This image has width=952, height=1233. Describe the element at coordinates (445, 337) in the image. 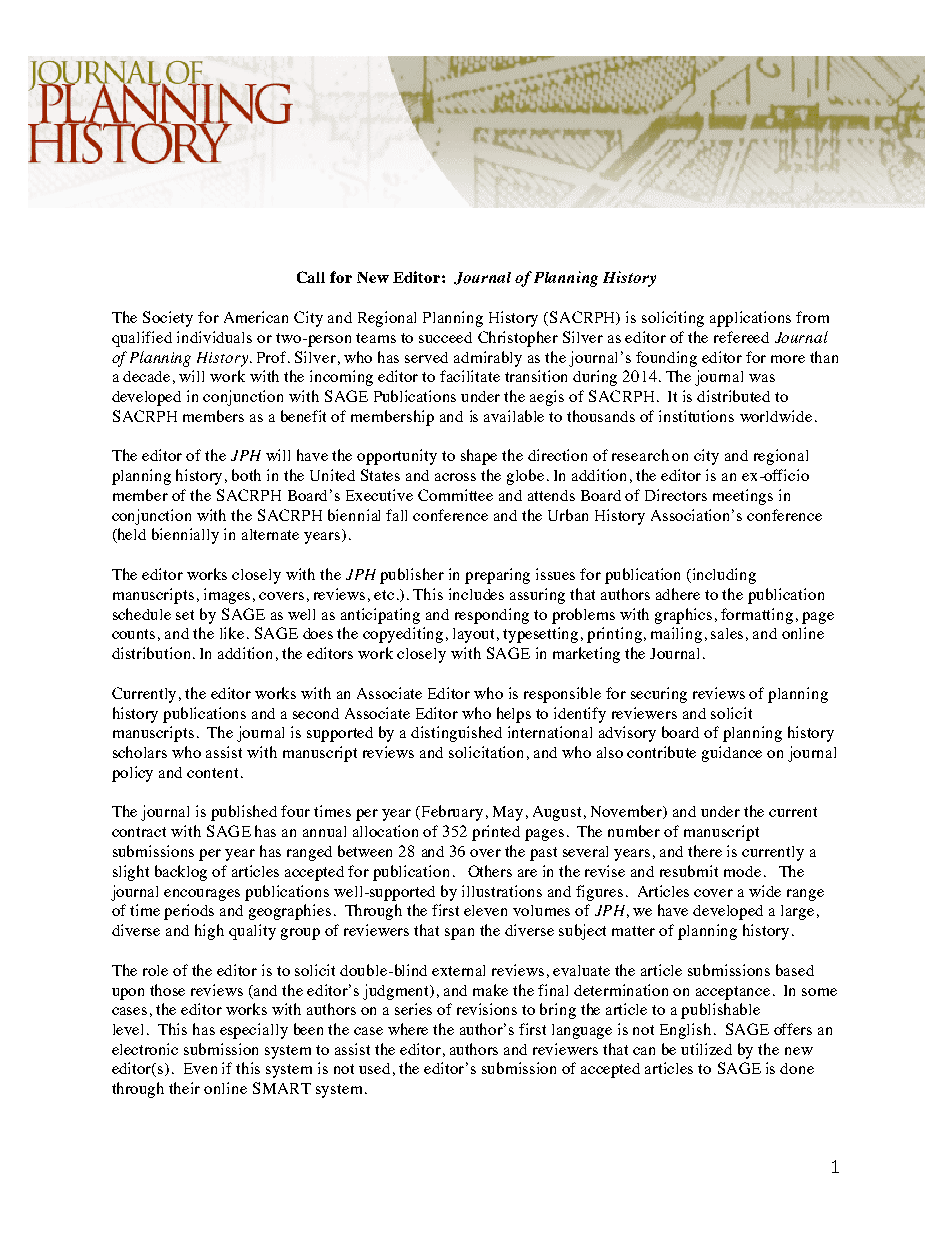

I see `succeed` at that location.
